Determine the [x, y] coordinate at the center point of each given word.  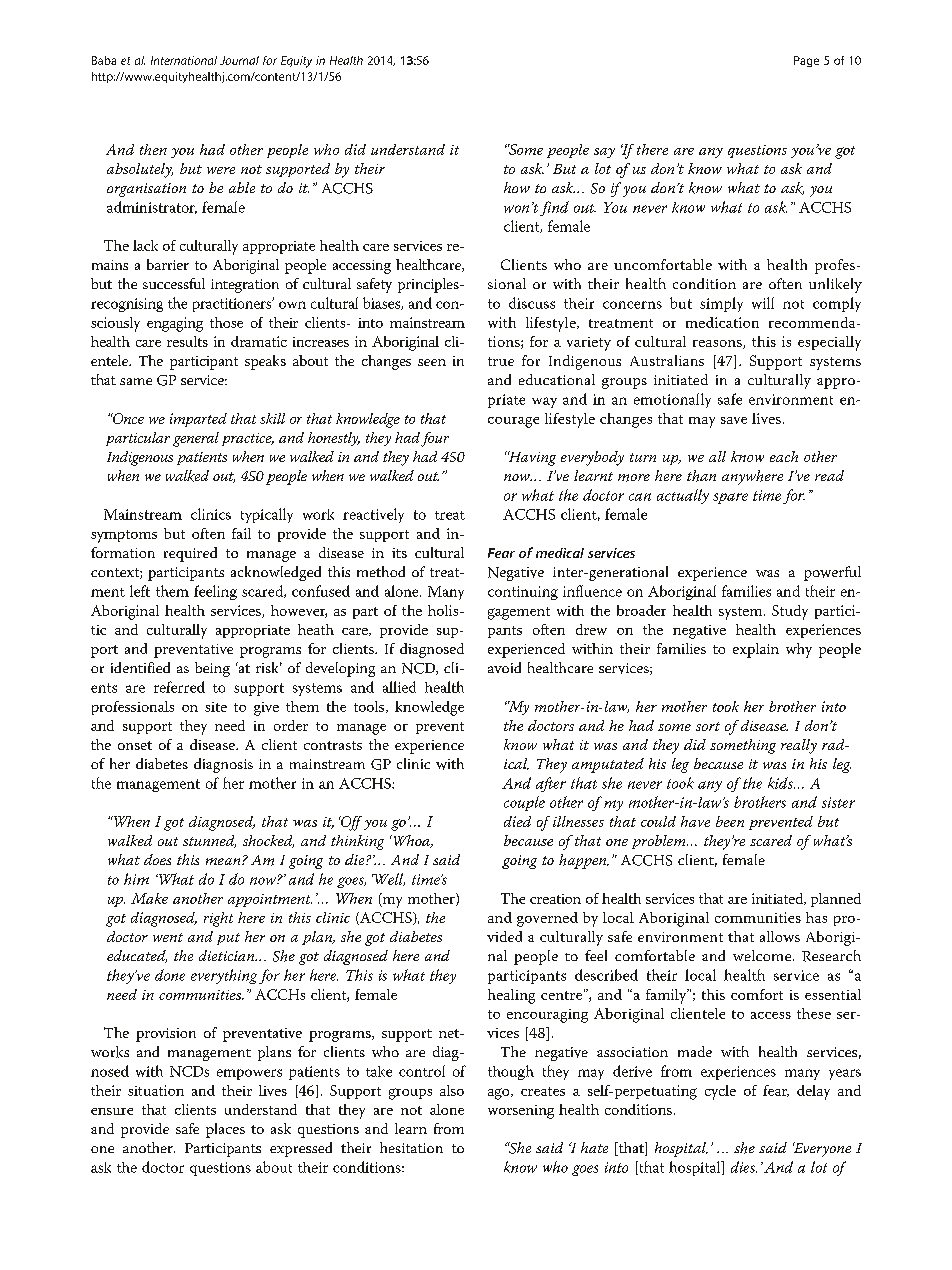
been [730, 821]
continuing [523, 593]
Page [806, 61]
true [501, 361]
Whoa [411, 841]
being [212, 669]
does [157, 859]
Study [790, 612]
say [604, 153]
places [225, 1130]
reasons [718, 344]
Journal [239, 60]
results [187, 341]
